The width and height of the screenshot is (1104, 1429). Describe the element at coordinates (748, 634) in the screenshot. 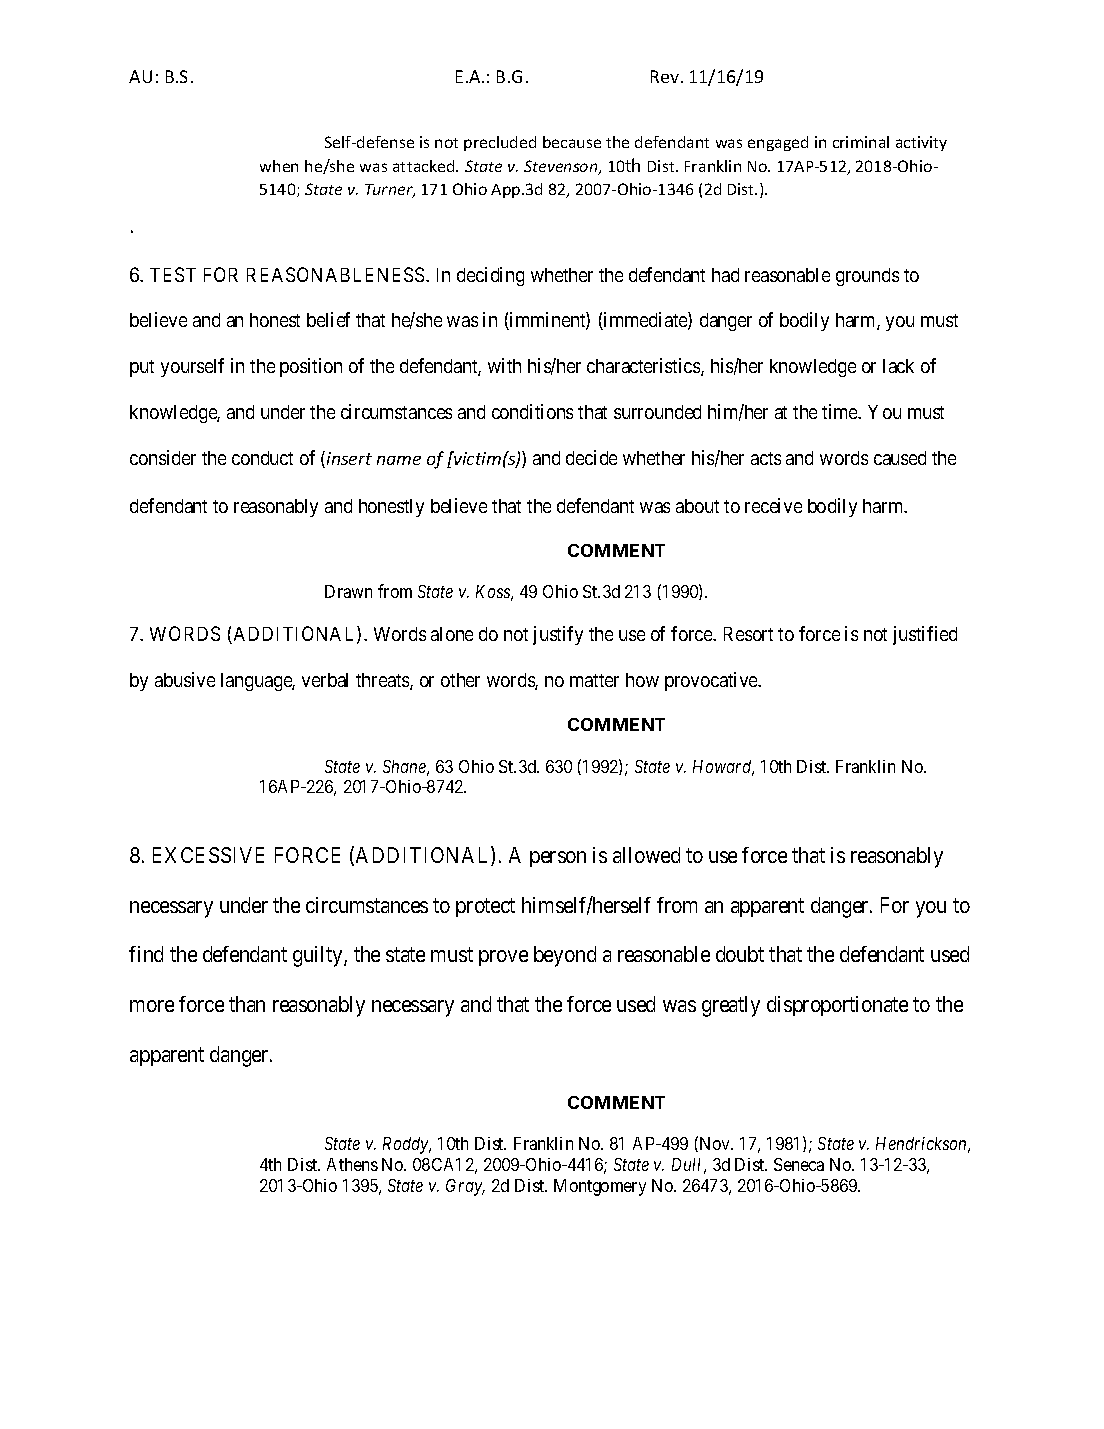

I see `Resort` at that location.
